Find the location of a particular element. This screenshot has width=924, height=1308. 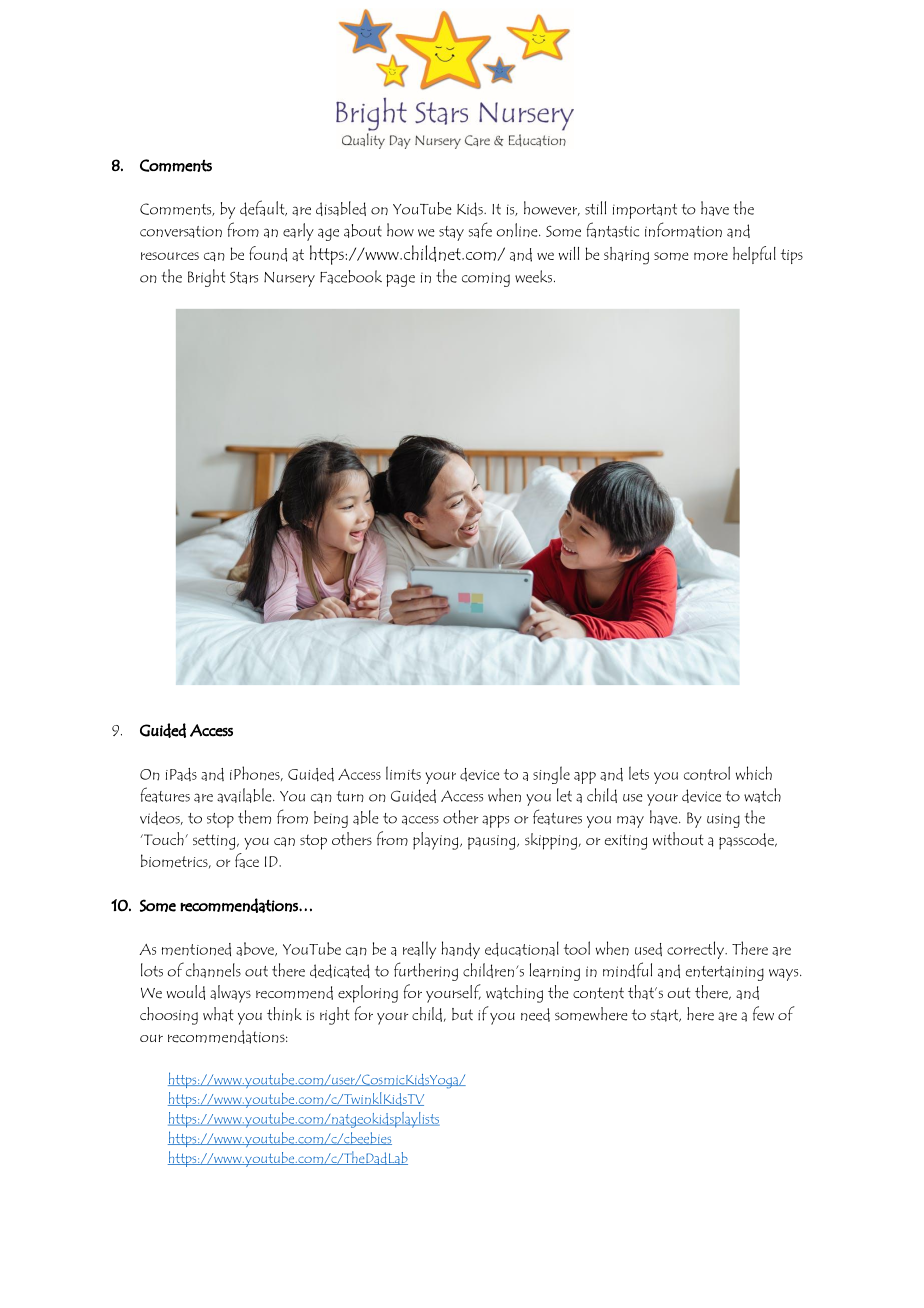

information is located at coordinates (683, 230).
